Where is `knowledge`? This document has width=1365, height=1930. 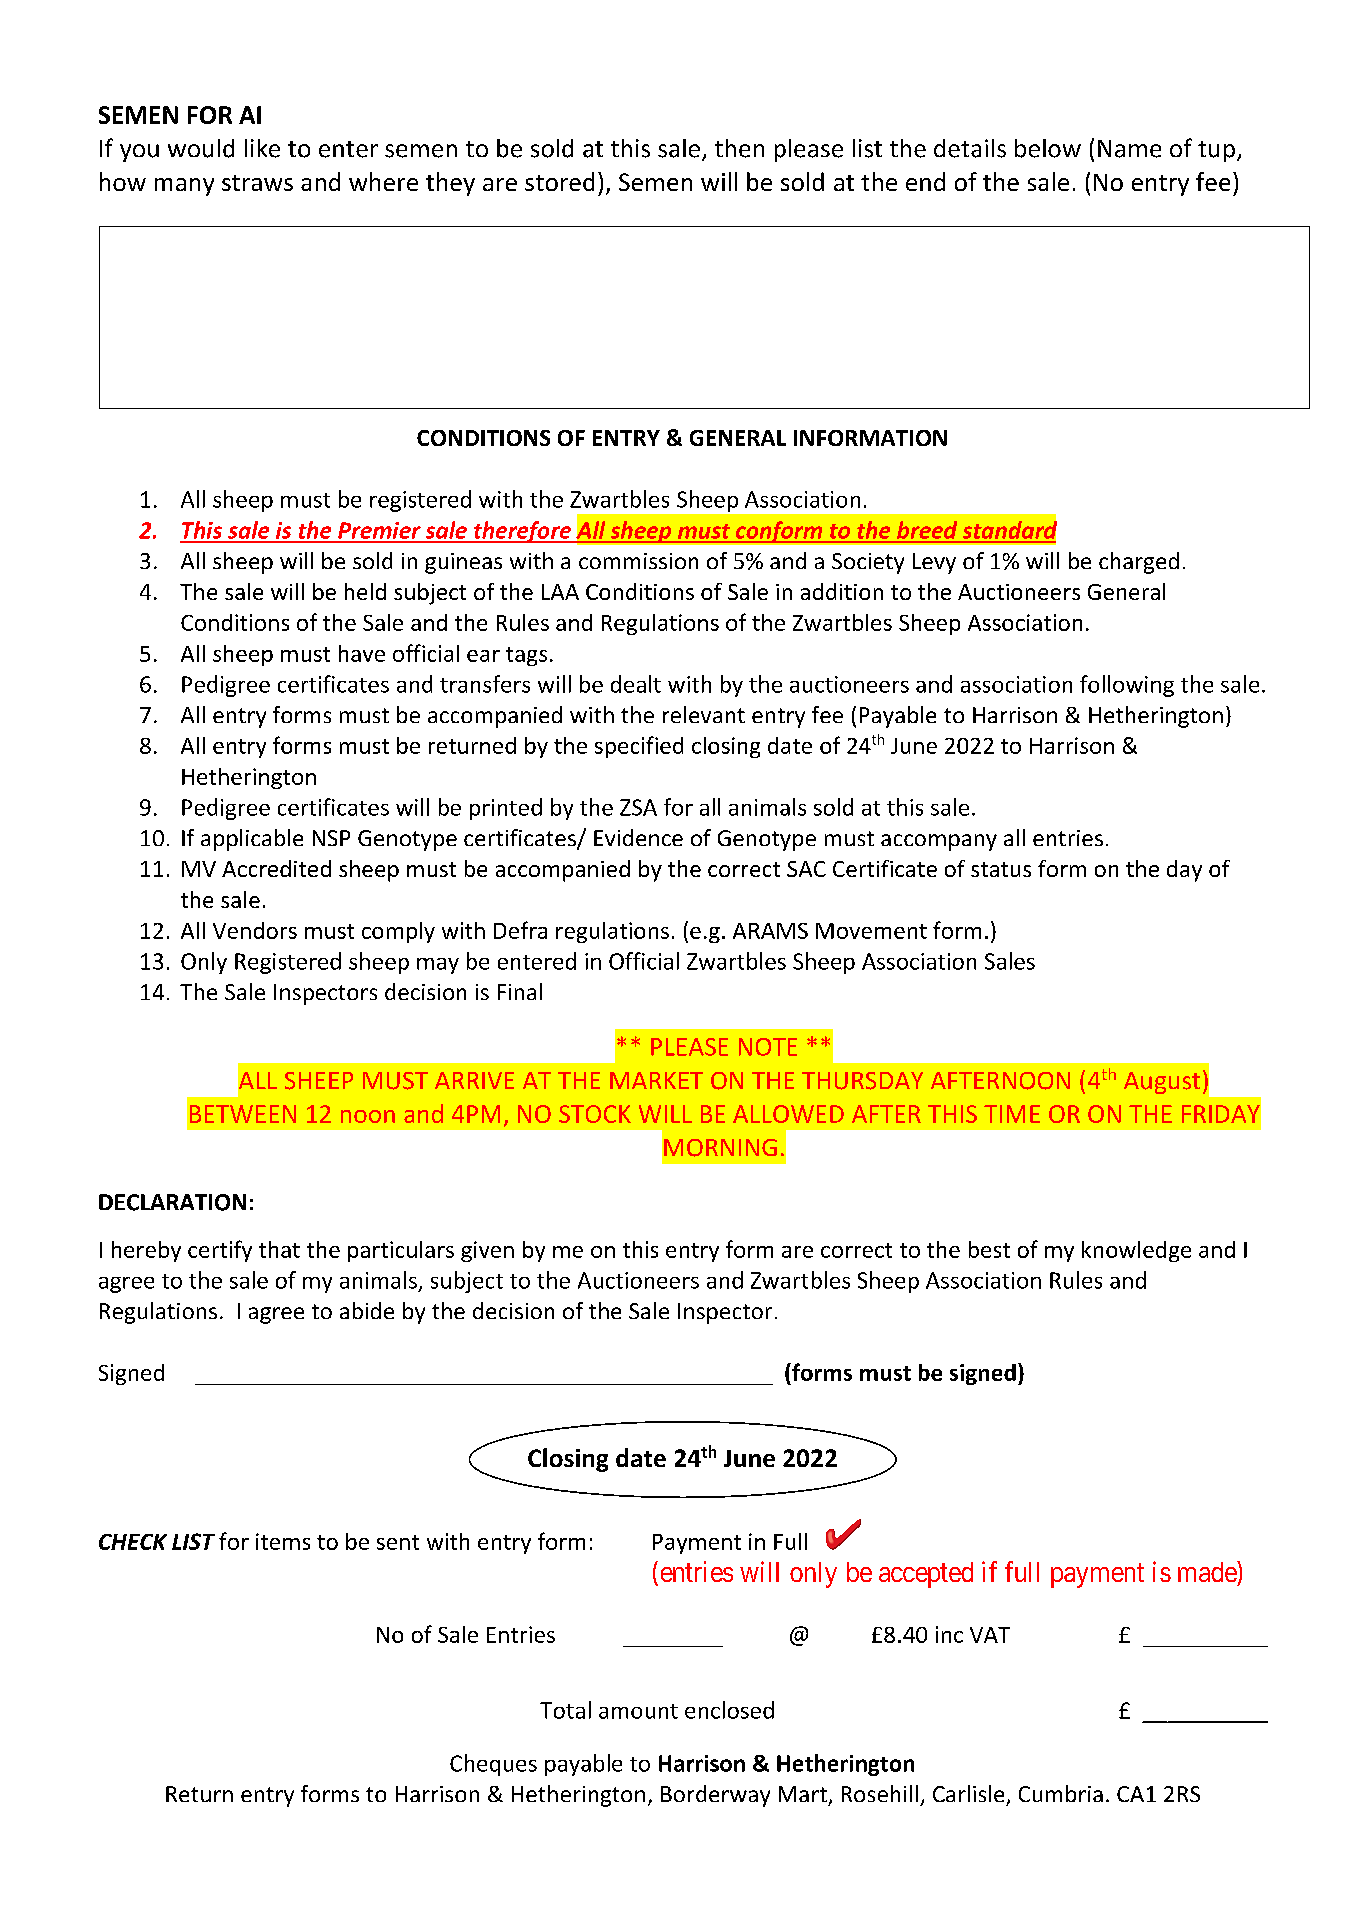
knowledge is located at coordinates (1136, 1251).
